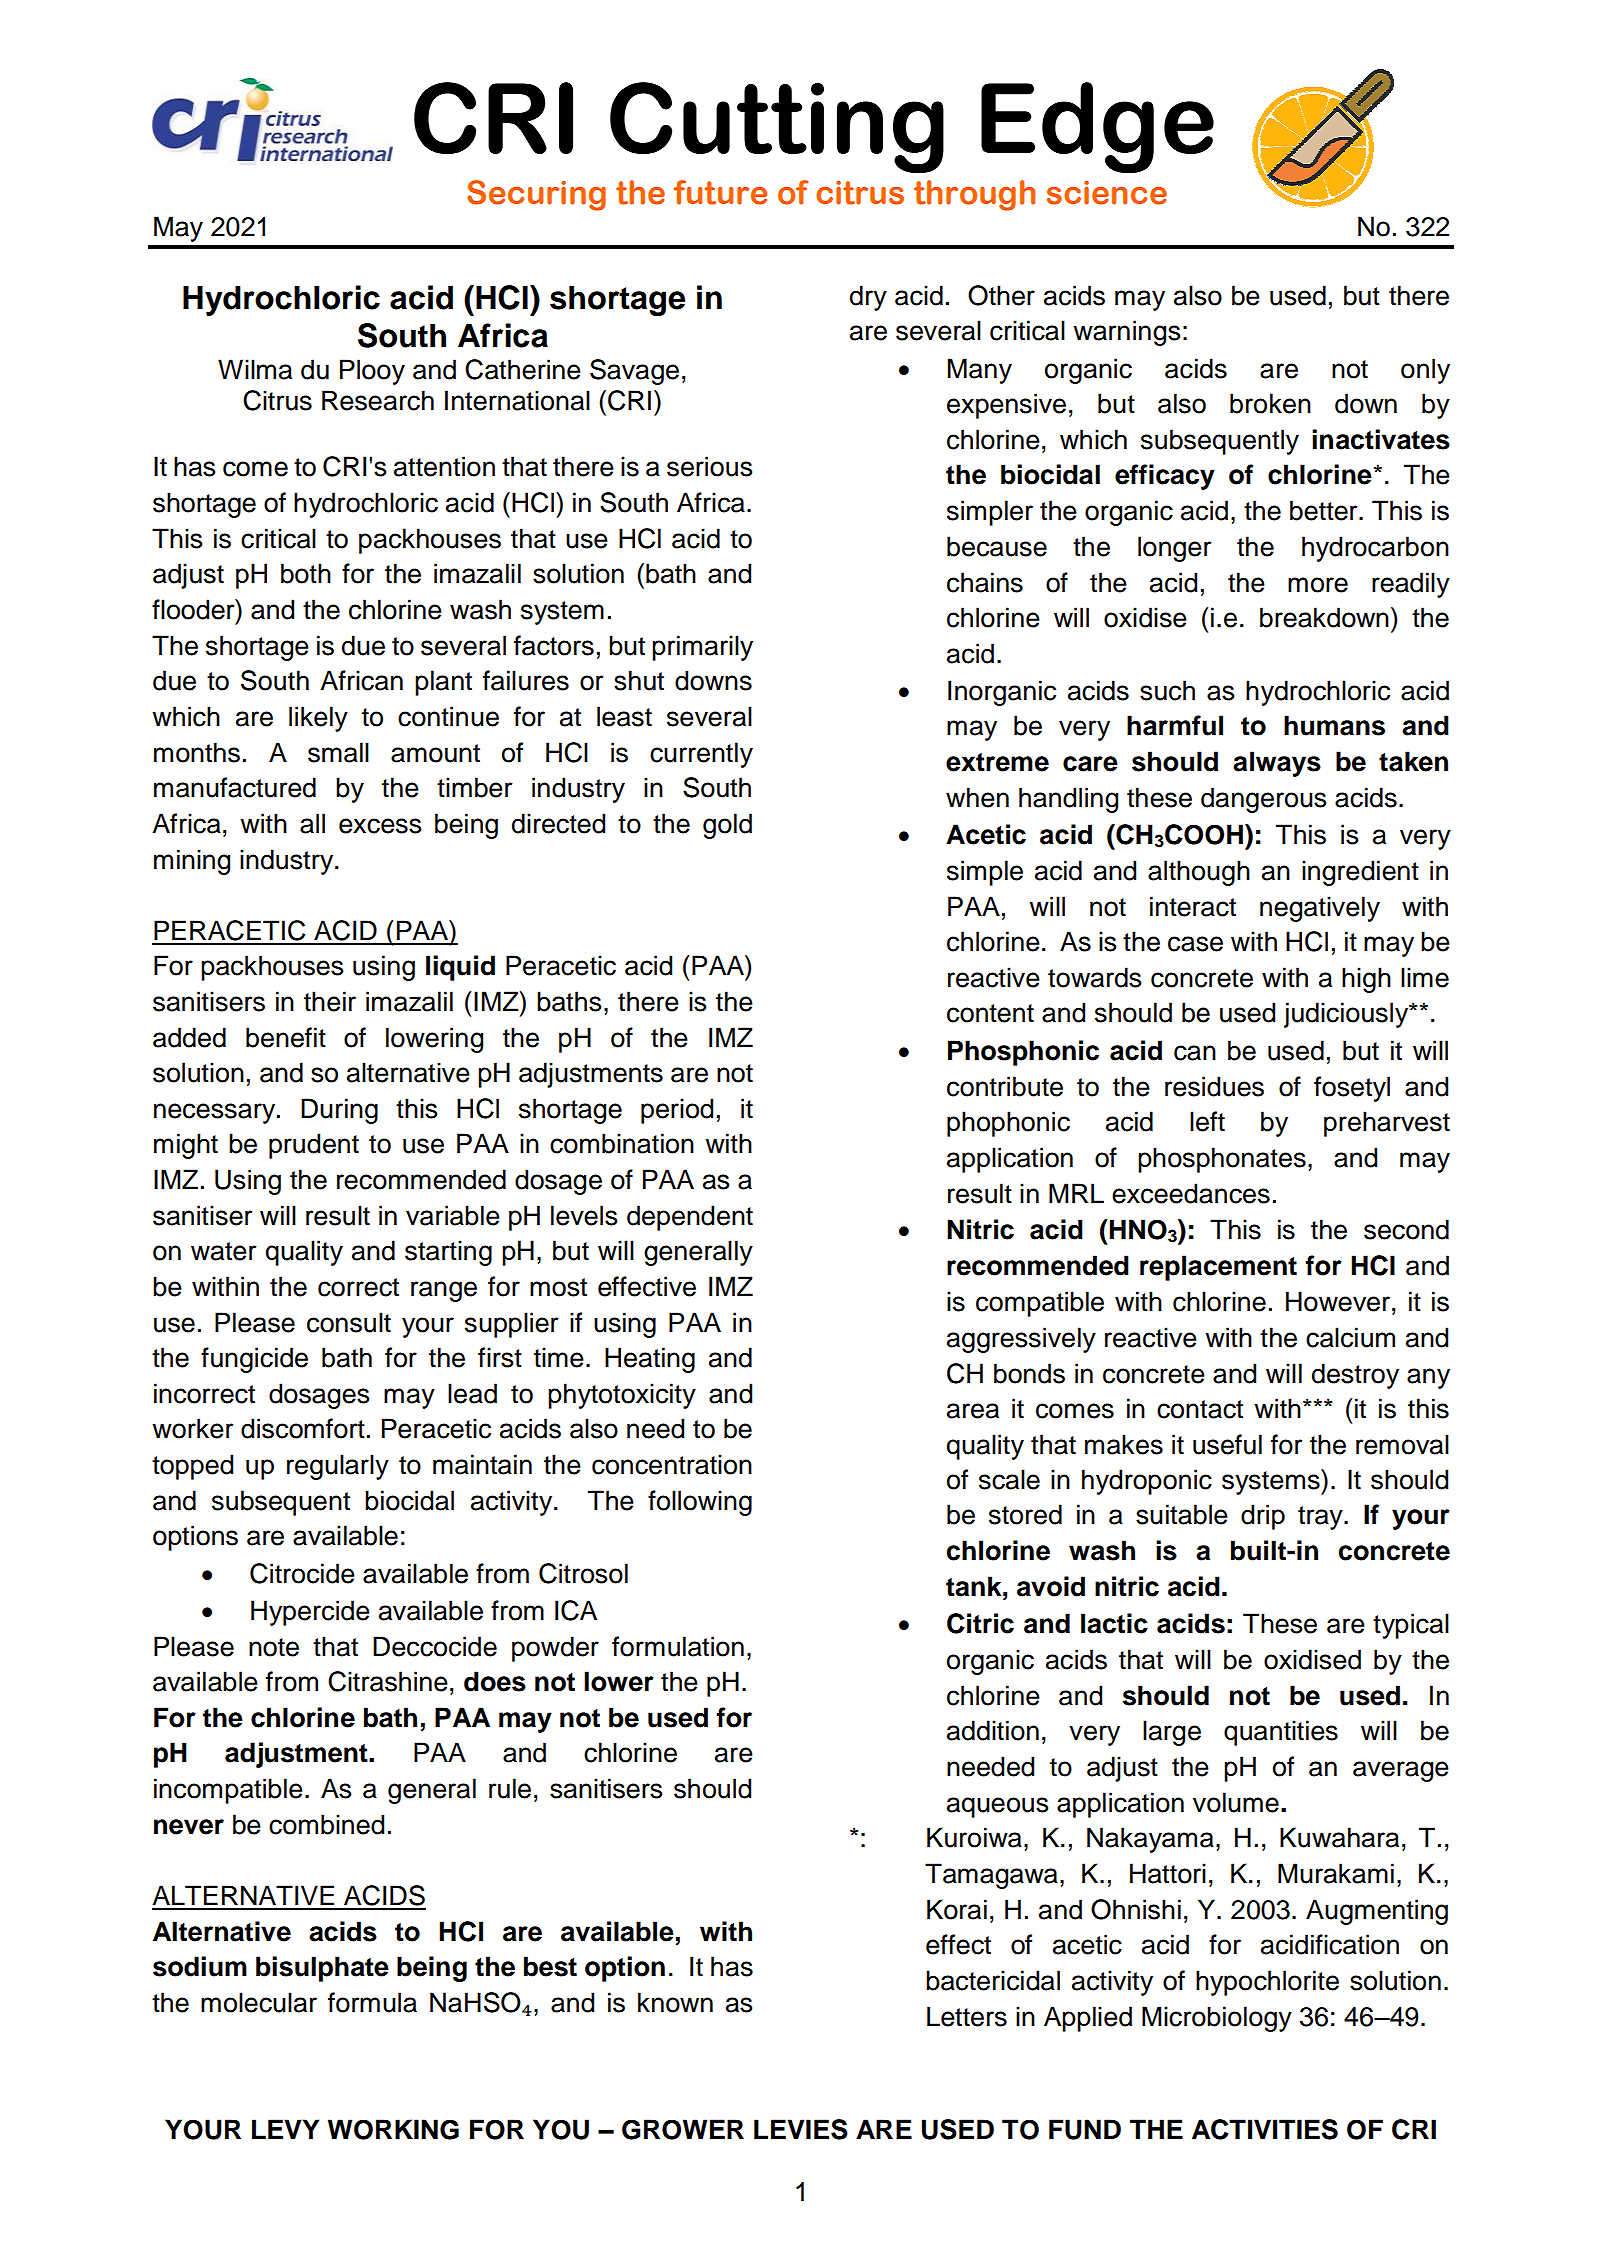  I want to click on Cutting, so click(777, 128).
